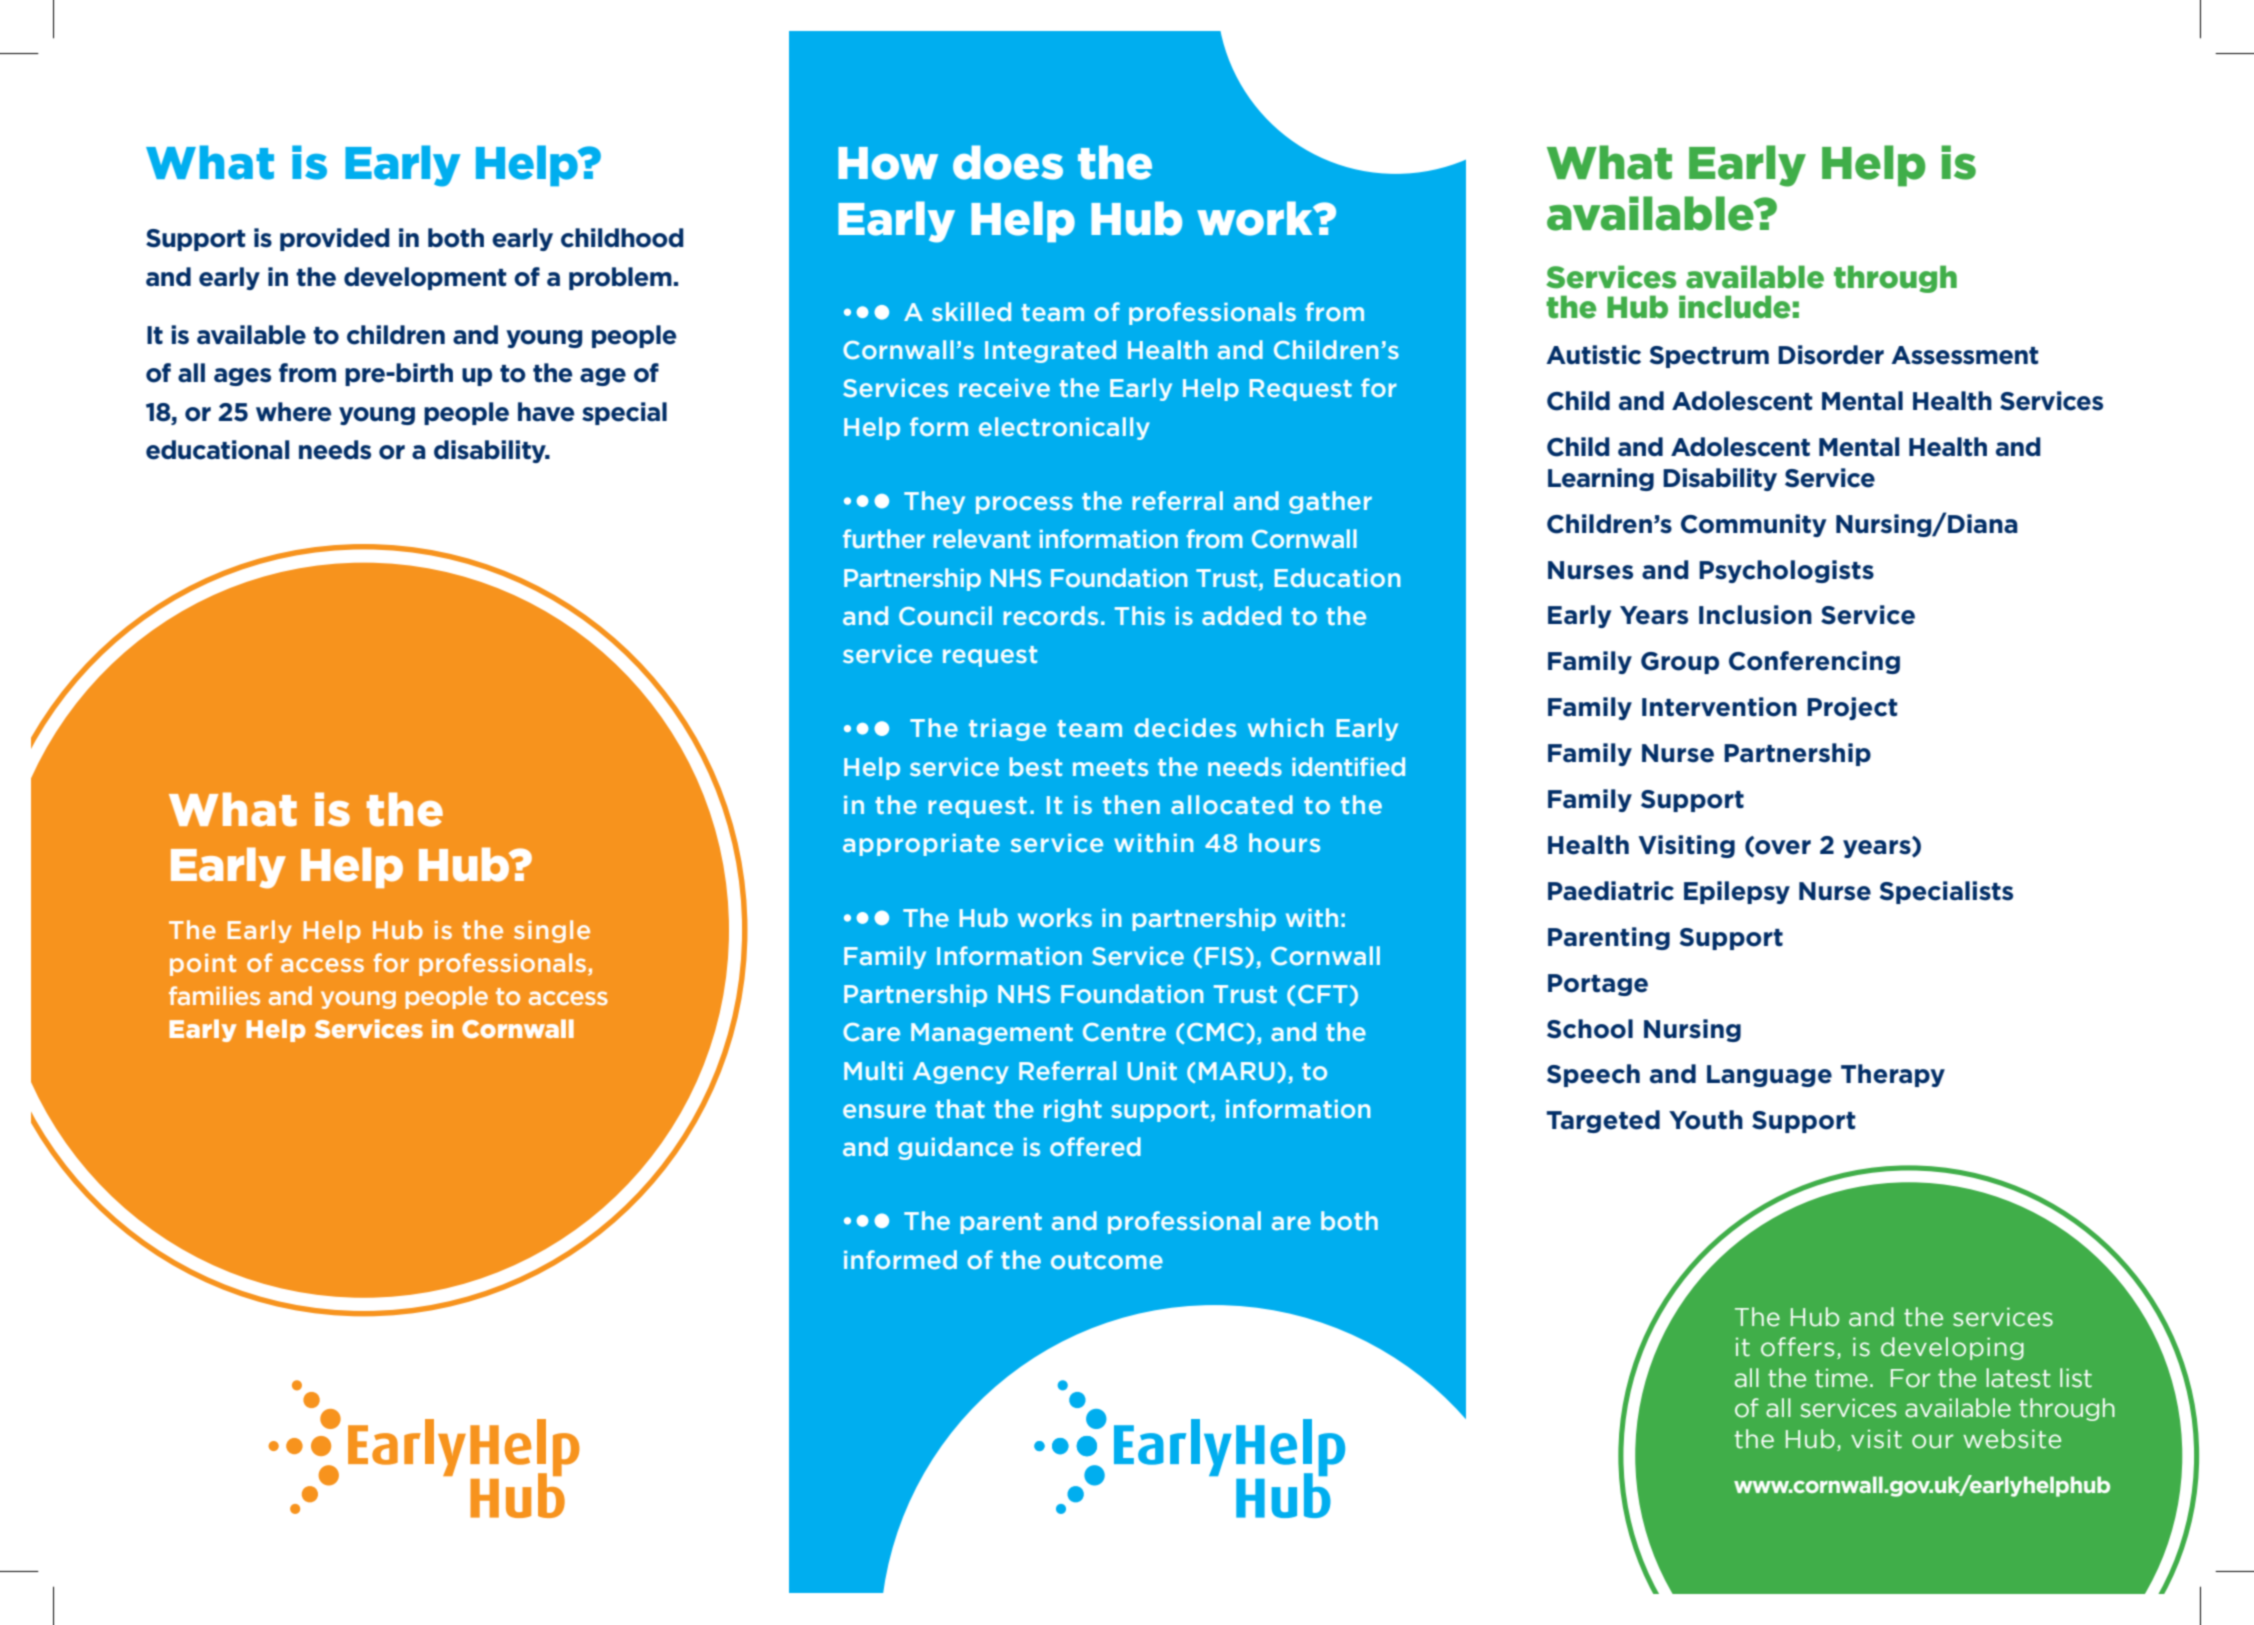  I want to click on families, so click(214, 995).
